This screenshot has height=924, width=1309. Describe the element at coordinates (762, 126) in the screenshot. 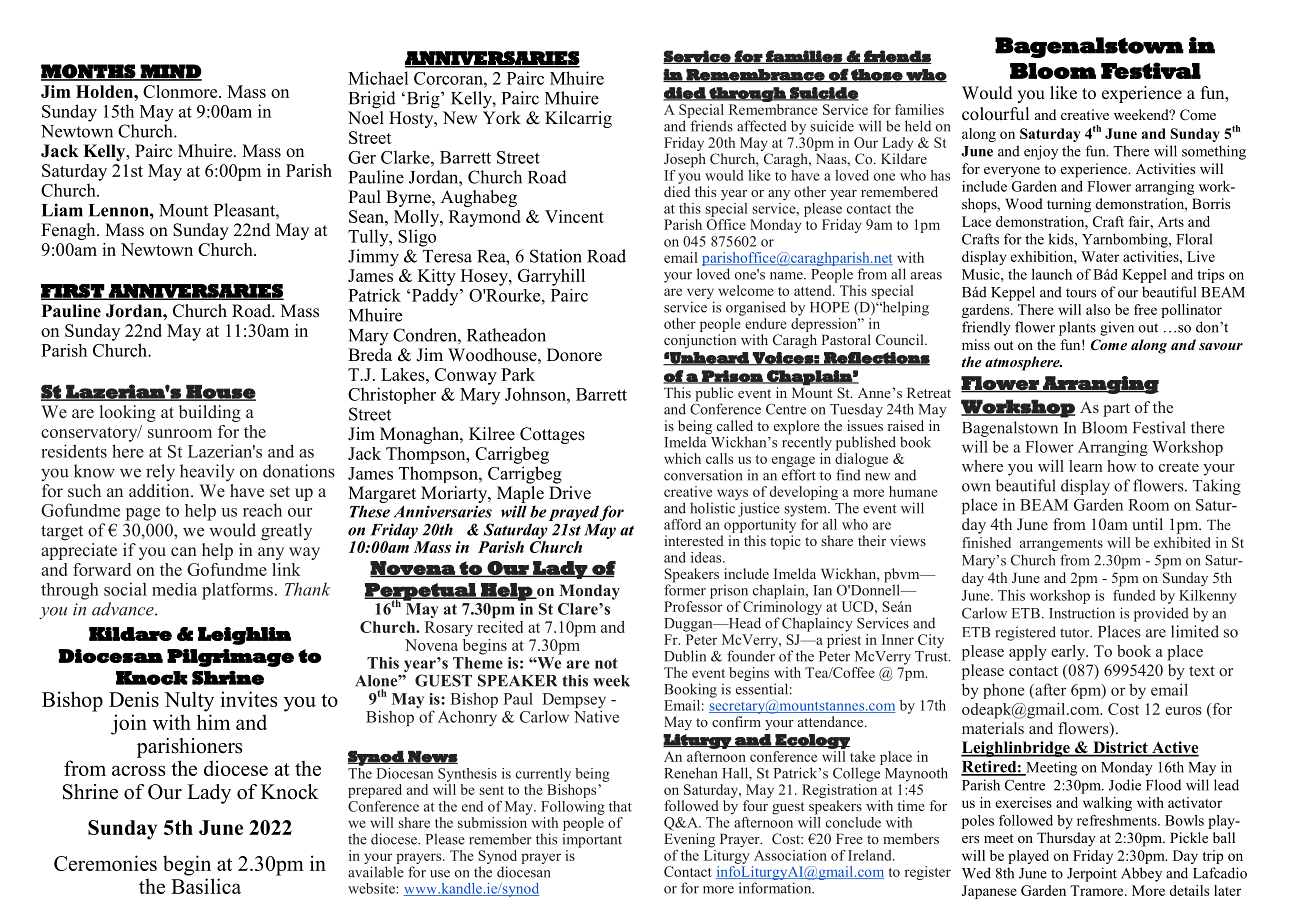

I see `affected` at that location.
